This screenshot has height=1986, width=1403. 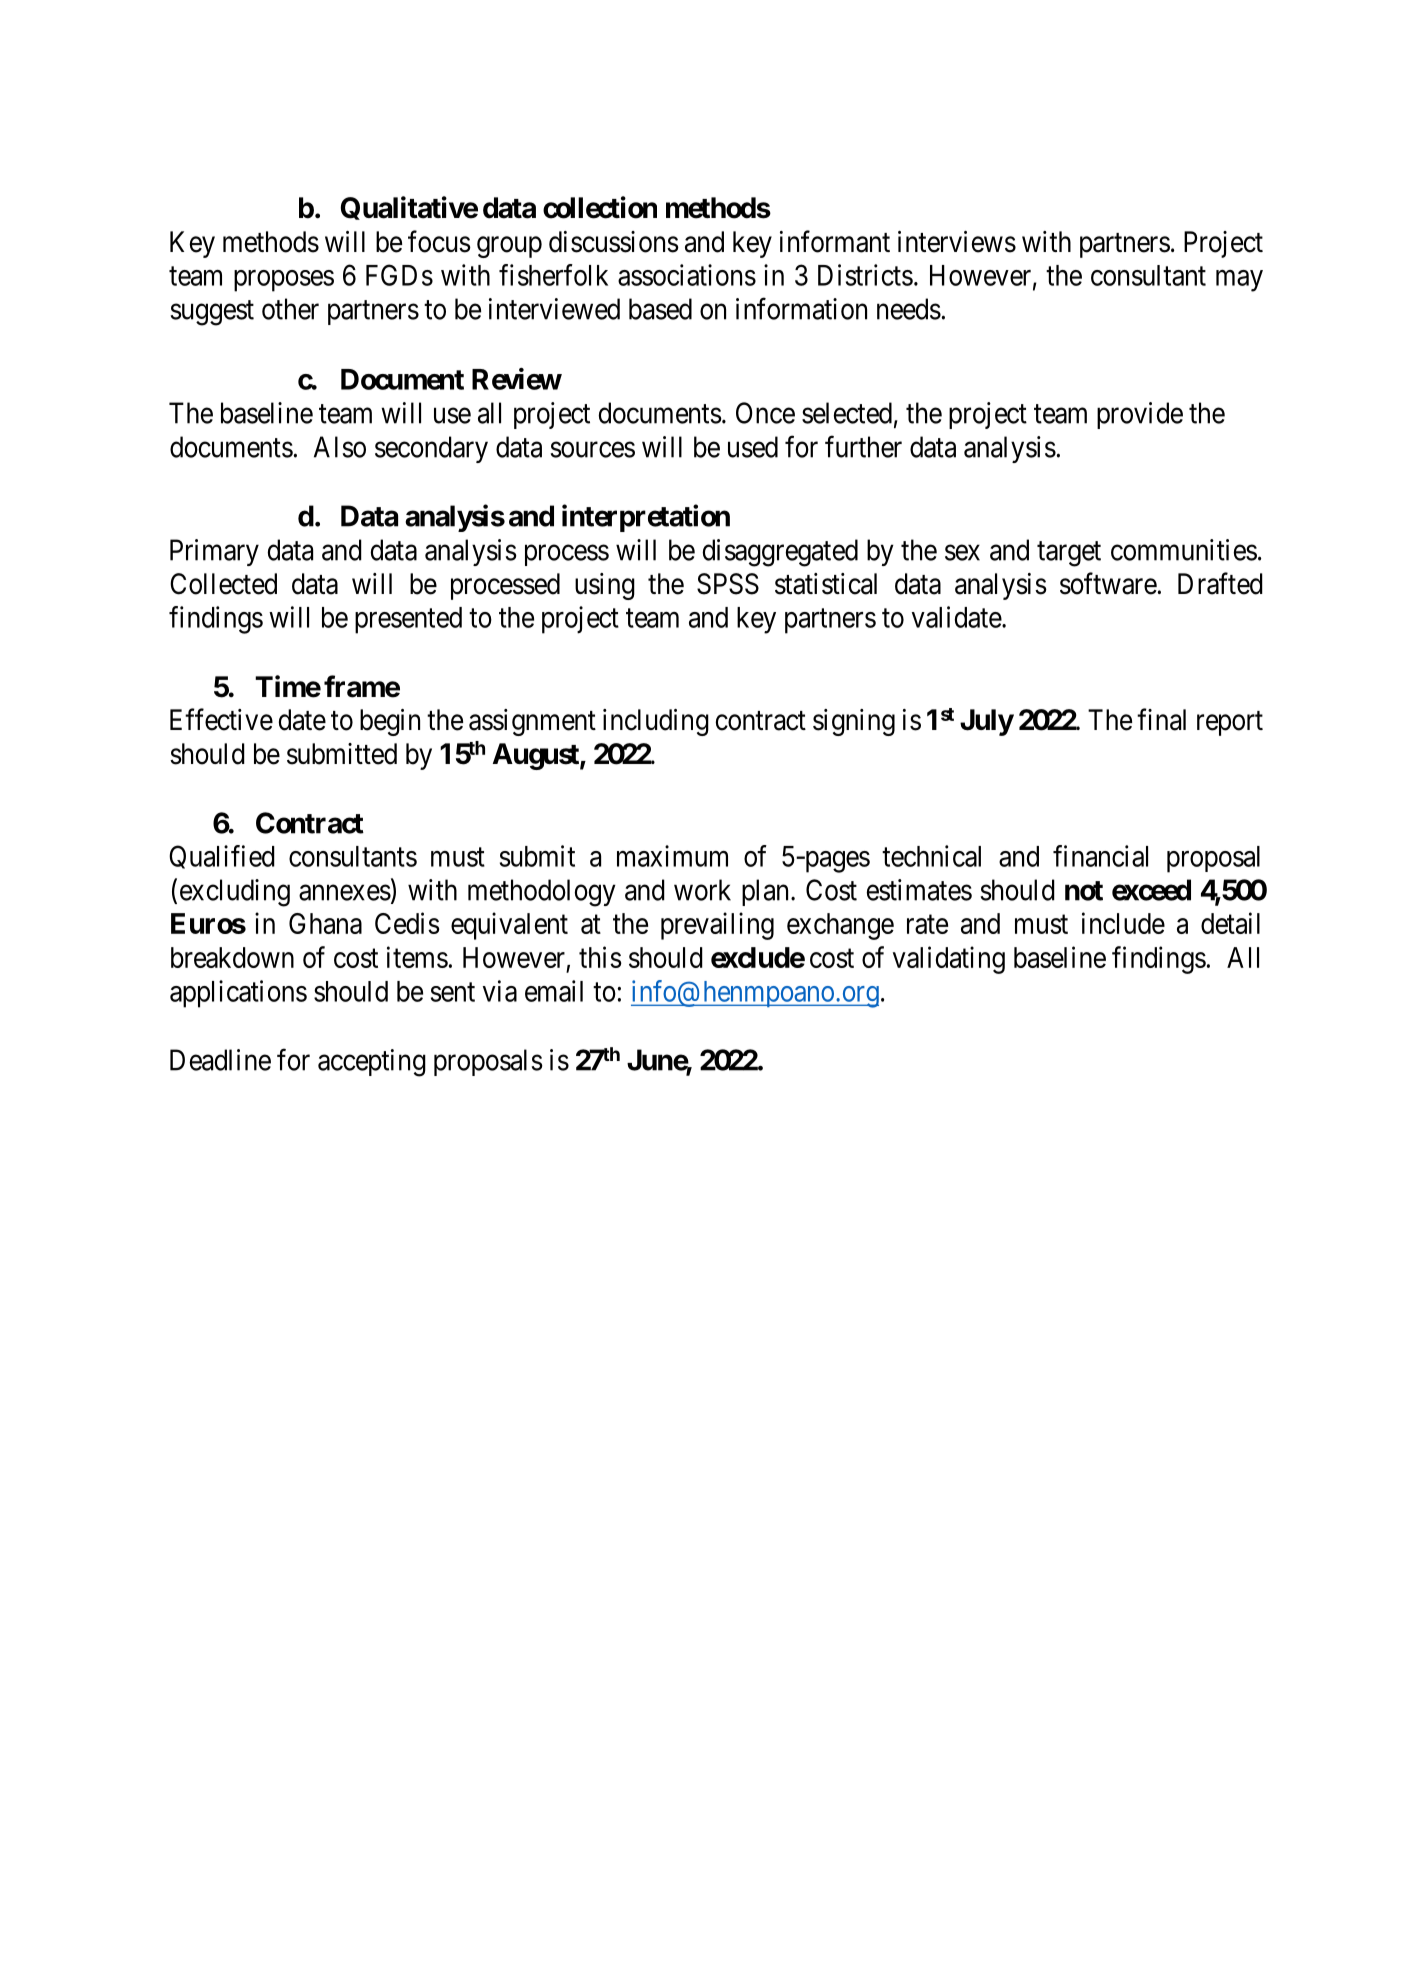 I want to click on maximum, so click(x=672, y=856).
